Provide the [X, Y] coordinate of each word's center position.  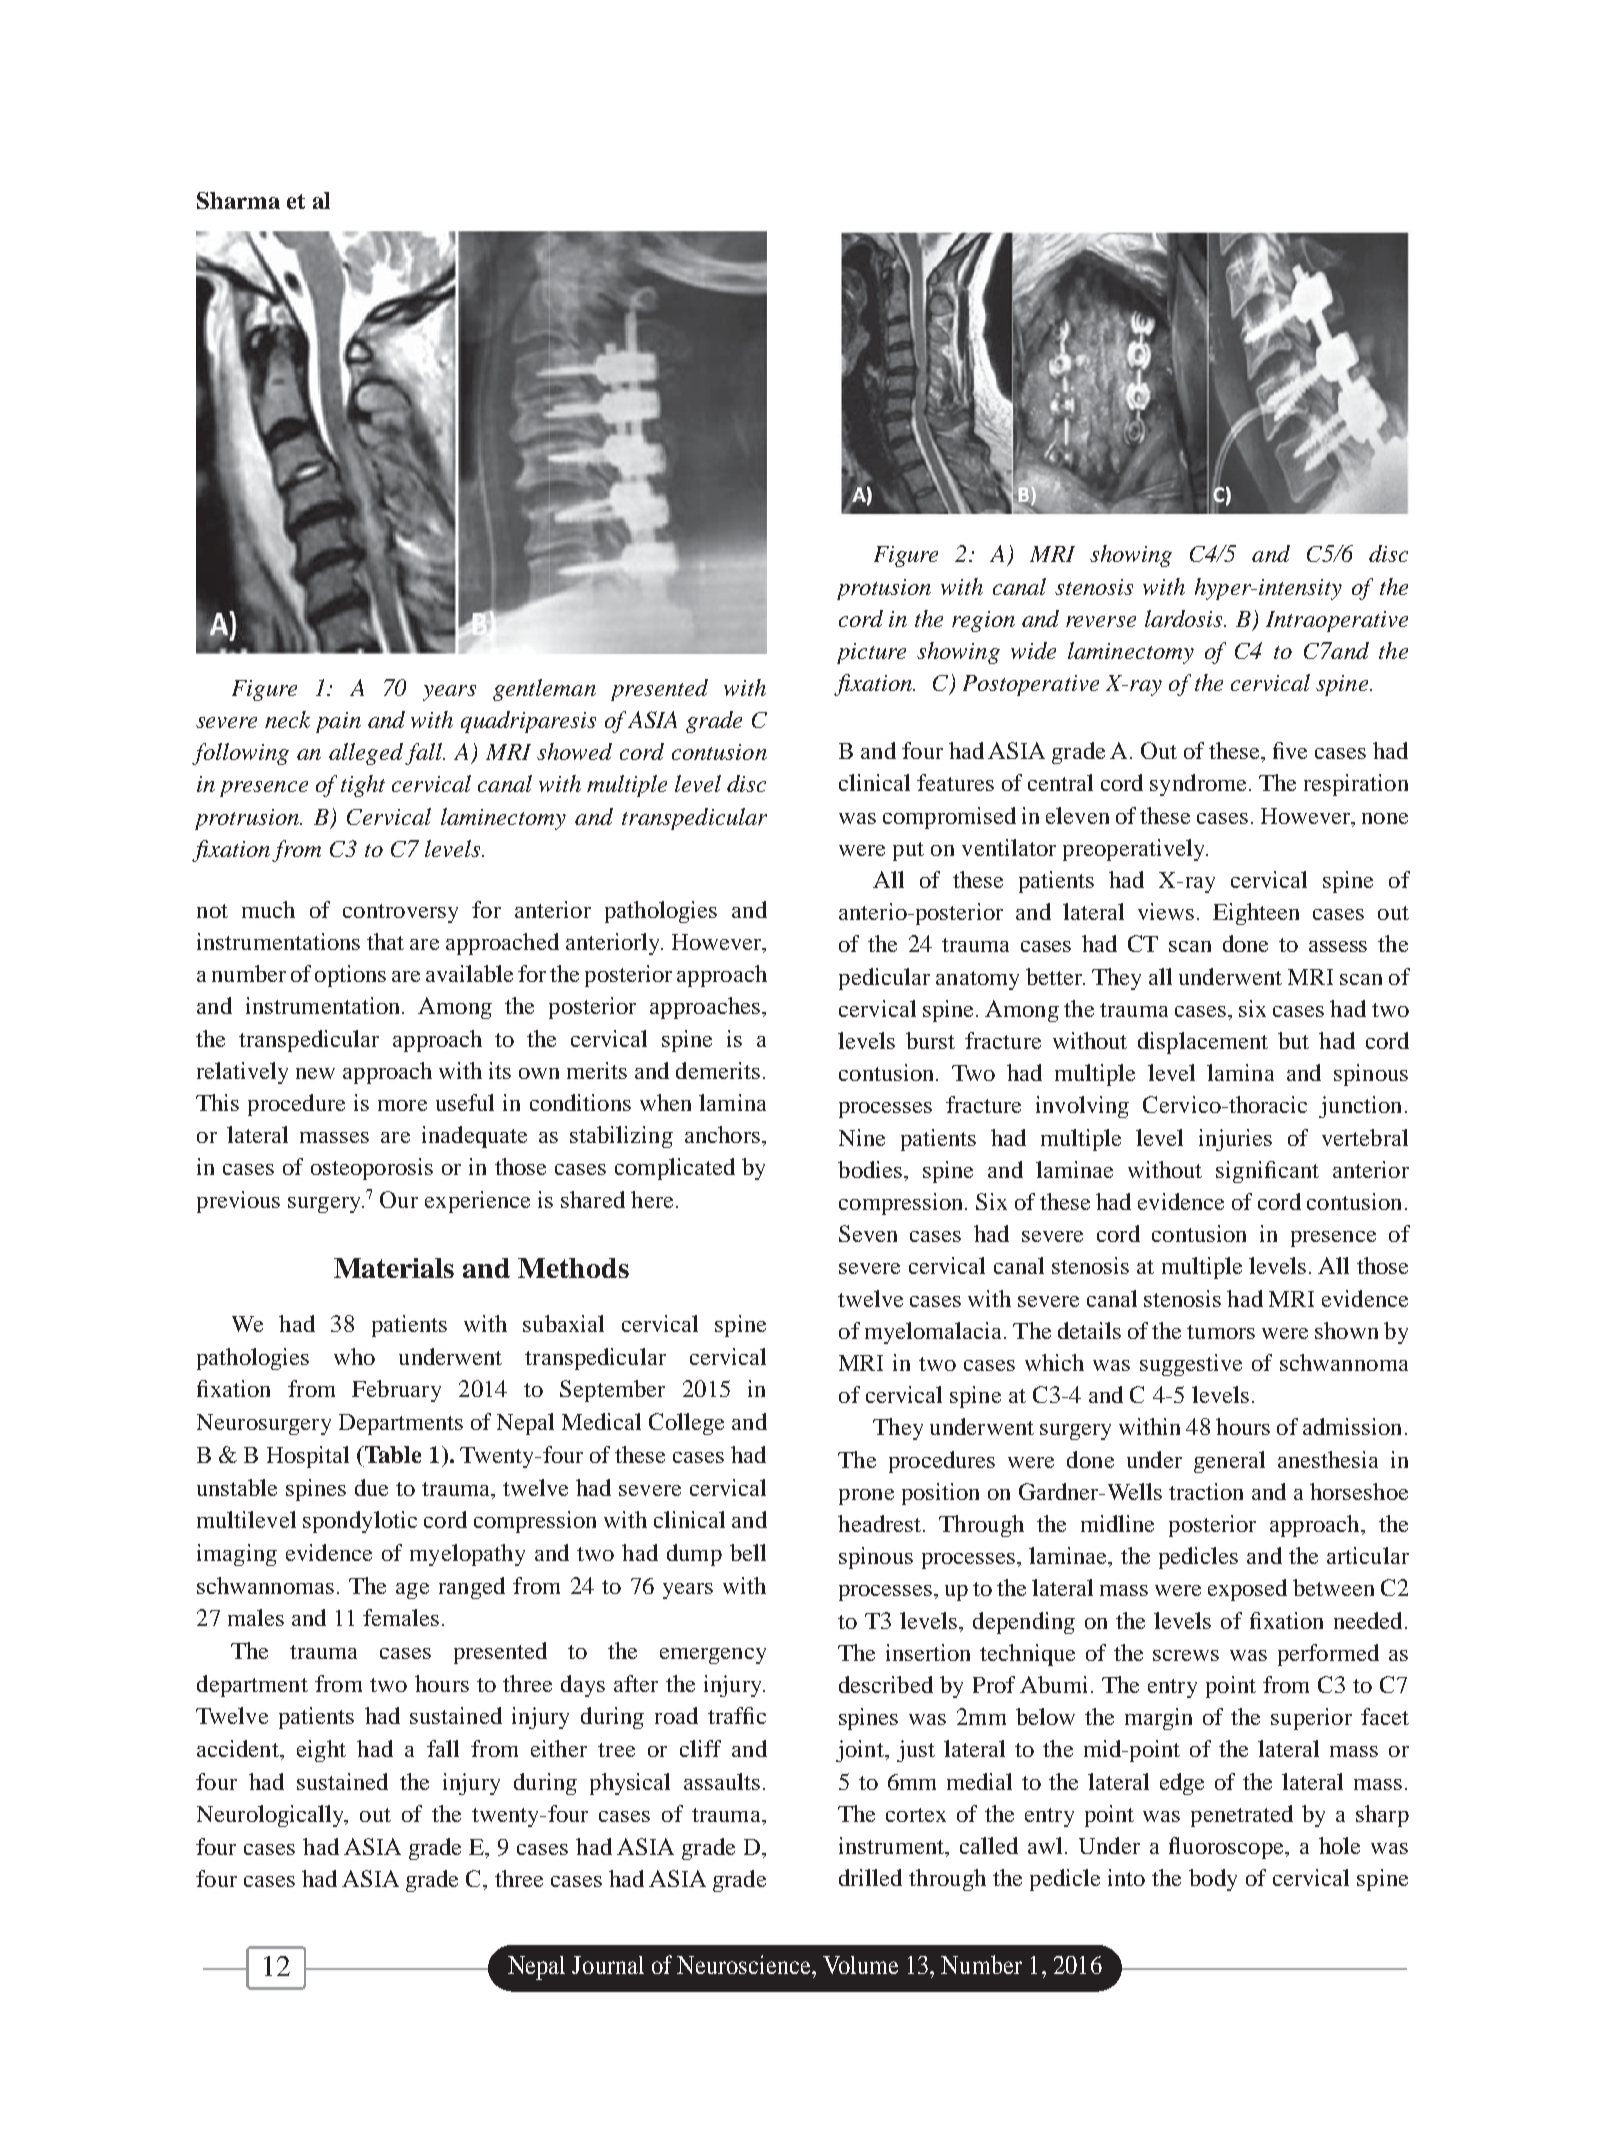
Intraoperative [1337, 621]
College [686, 1424]
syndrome [1198, 785]
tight [363, 786]
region [983, 621]
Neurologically [272, 1816]
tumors [1221, 1332]
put [908, 851]
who [354, 1356]
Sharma [238, 200]
